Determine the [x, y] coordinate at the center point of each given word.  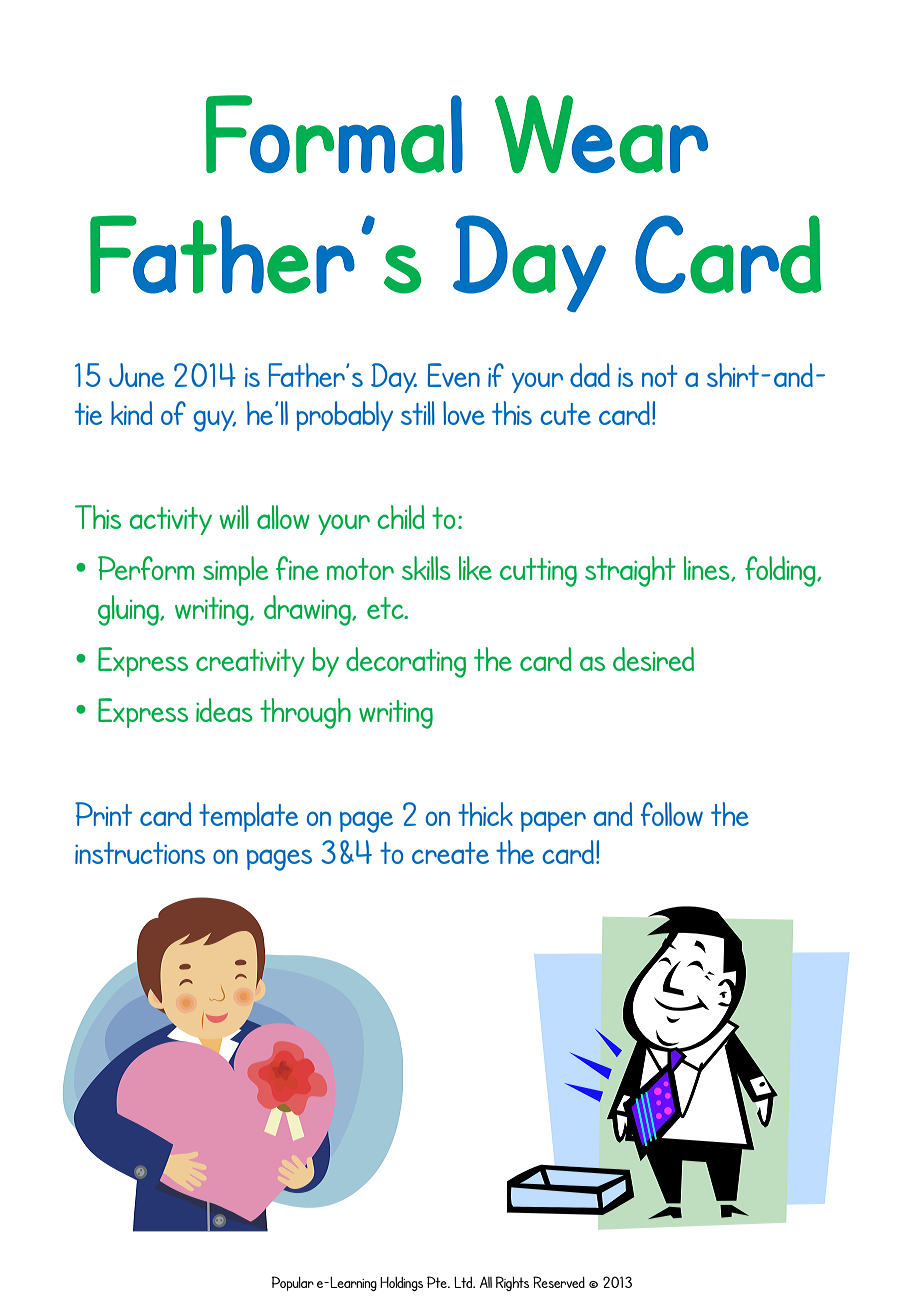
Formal [334, 134]
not [660, 376]
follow [672, 814]
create [450, 853]
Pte [438, 1282]
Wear [601, 134]
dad [590, 375]
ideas [224, 710]
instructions [140, 853]
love [464, 413]
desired [653, 659]
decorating [406, 662]
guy [214, 421]
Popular [292, 1283]
